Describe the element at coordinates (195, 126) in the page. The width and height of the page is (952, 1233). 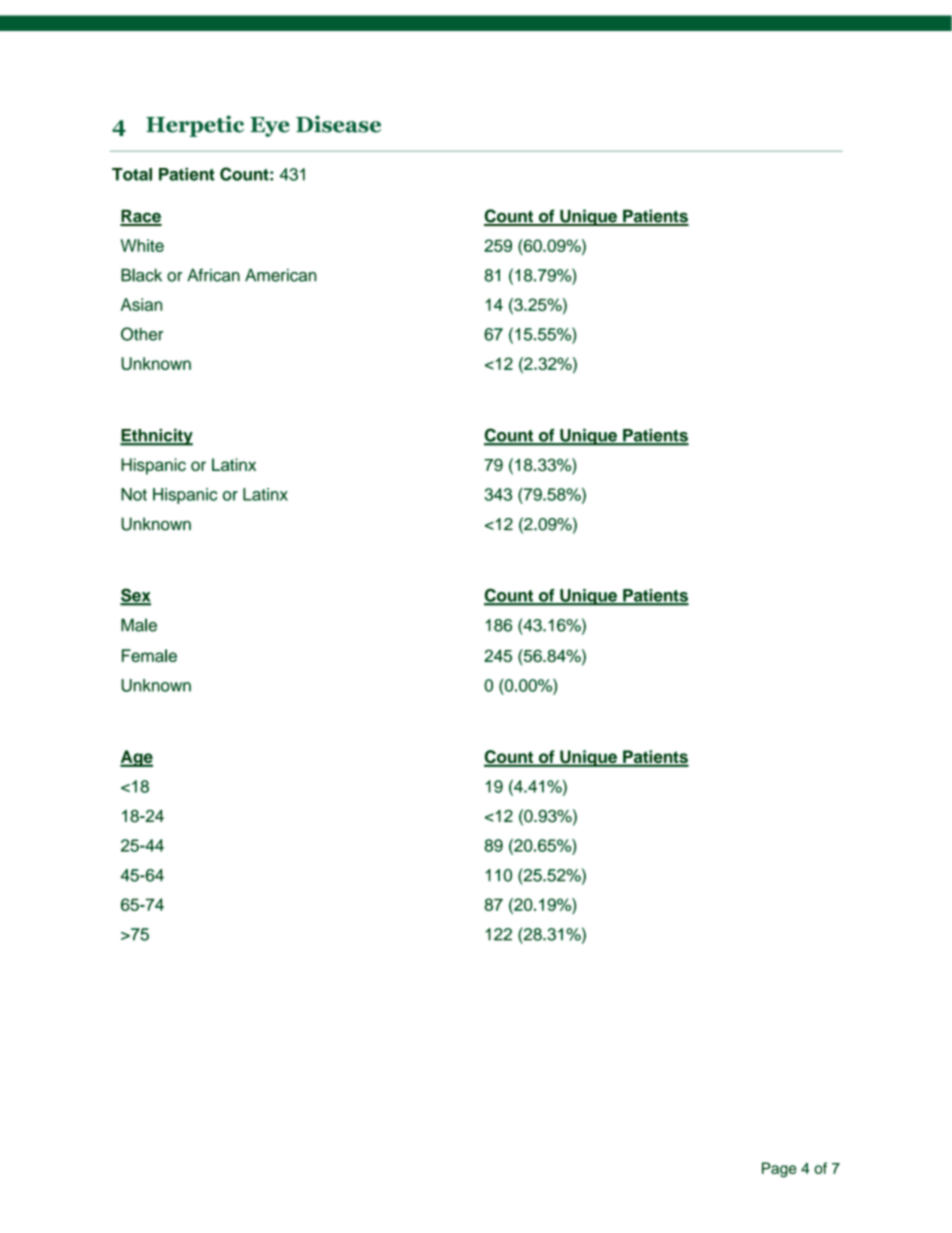
I see `Herpetic` at that location.
